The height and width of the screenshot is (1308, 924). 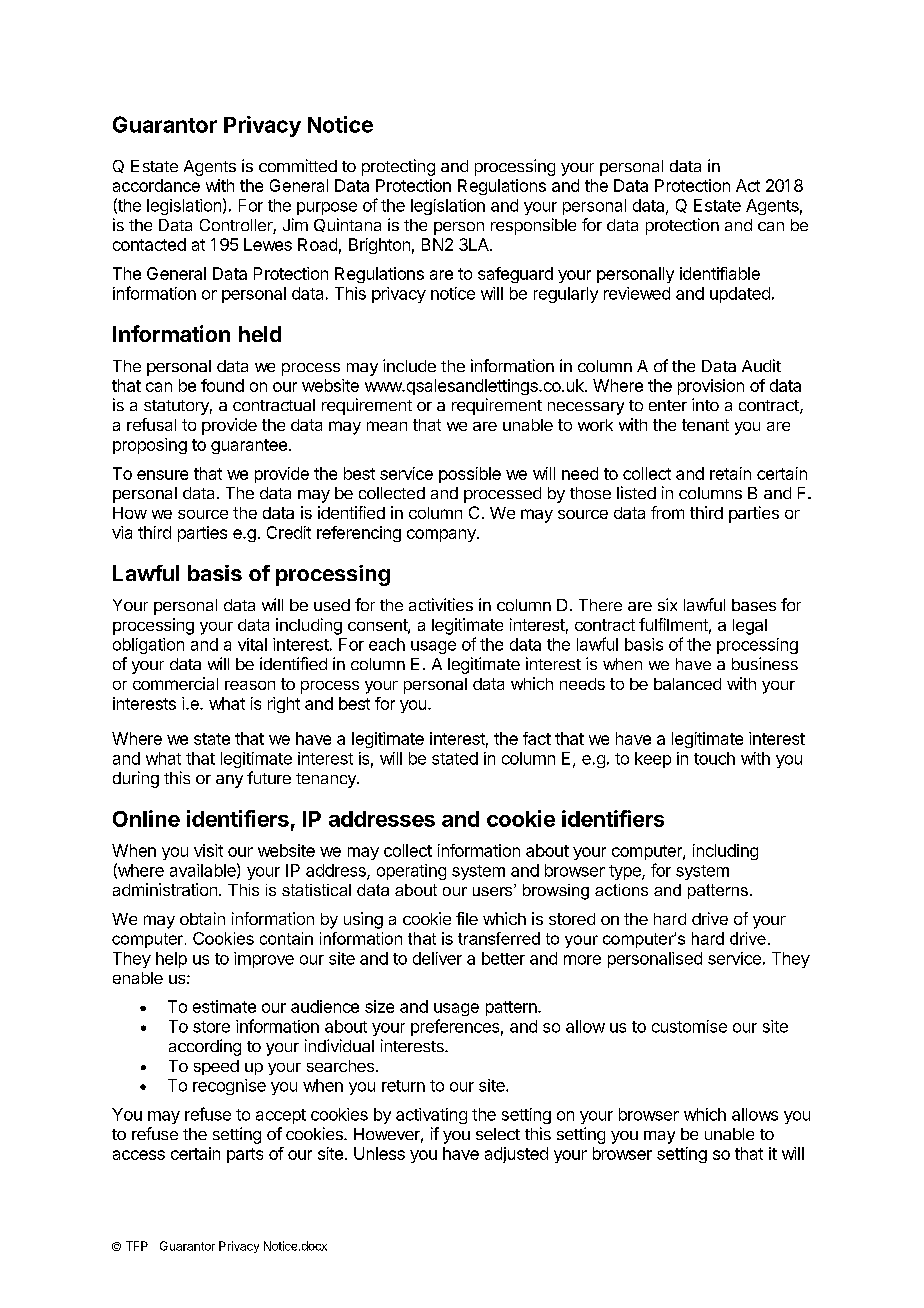 I want to click on each, so click(x=387, y=644).
